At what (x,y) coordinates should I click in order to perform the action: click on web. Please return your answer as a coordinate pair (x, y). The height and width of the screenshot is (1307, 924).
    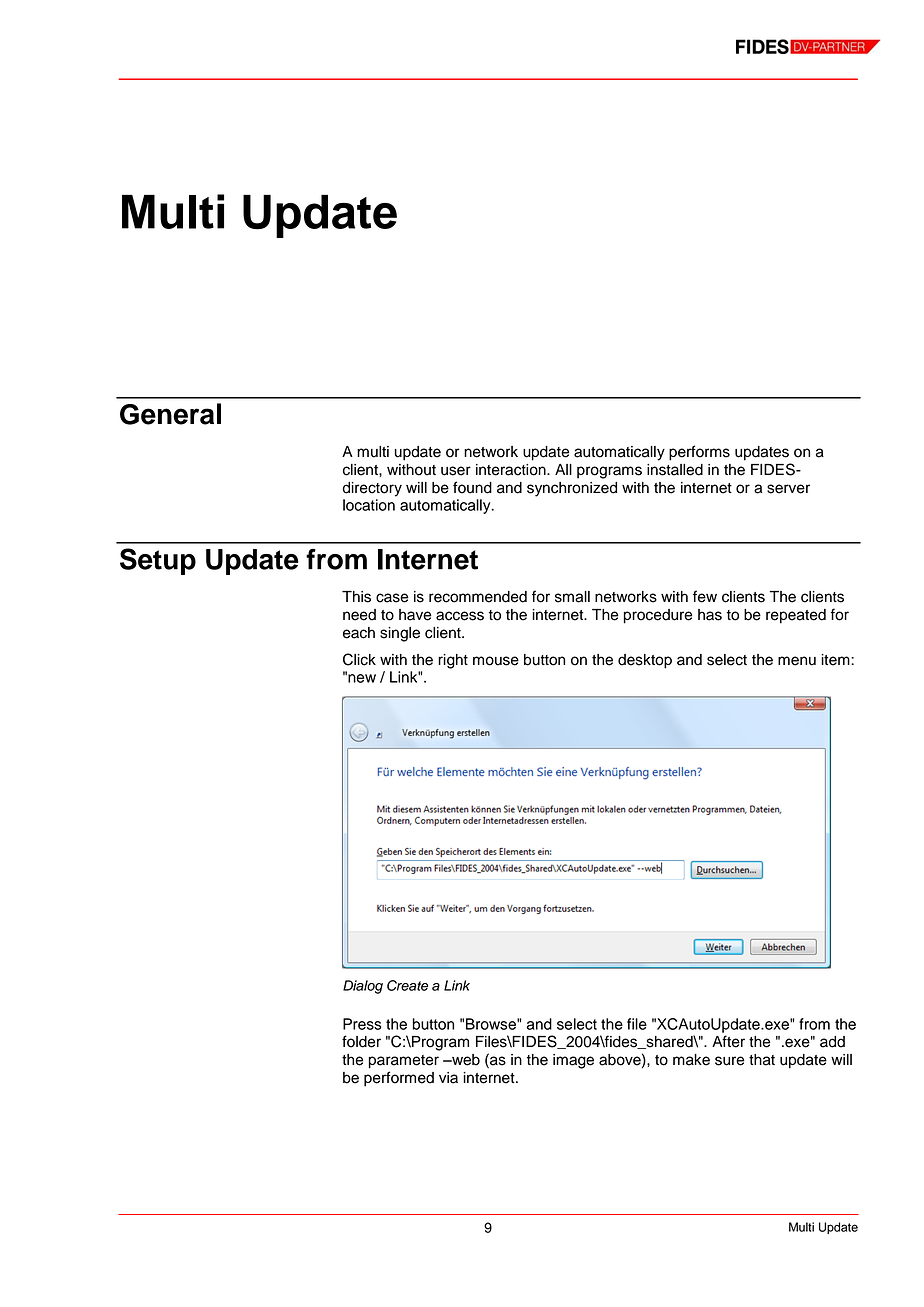
    Looking at the image, I should click on (465, 1060).
